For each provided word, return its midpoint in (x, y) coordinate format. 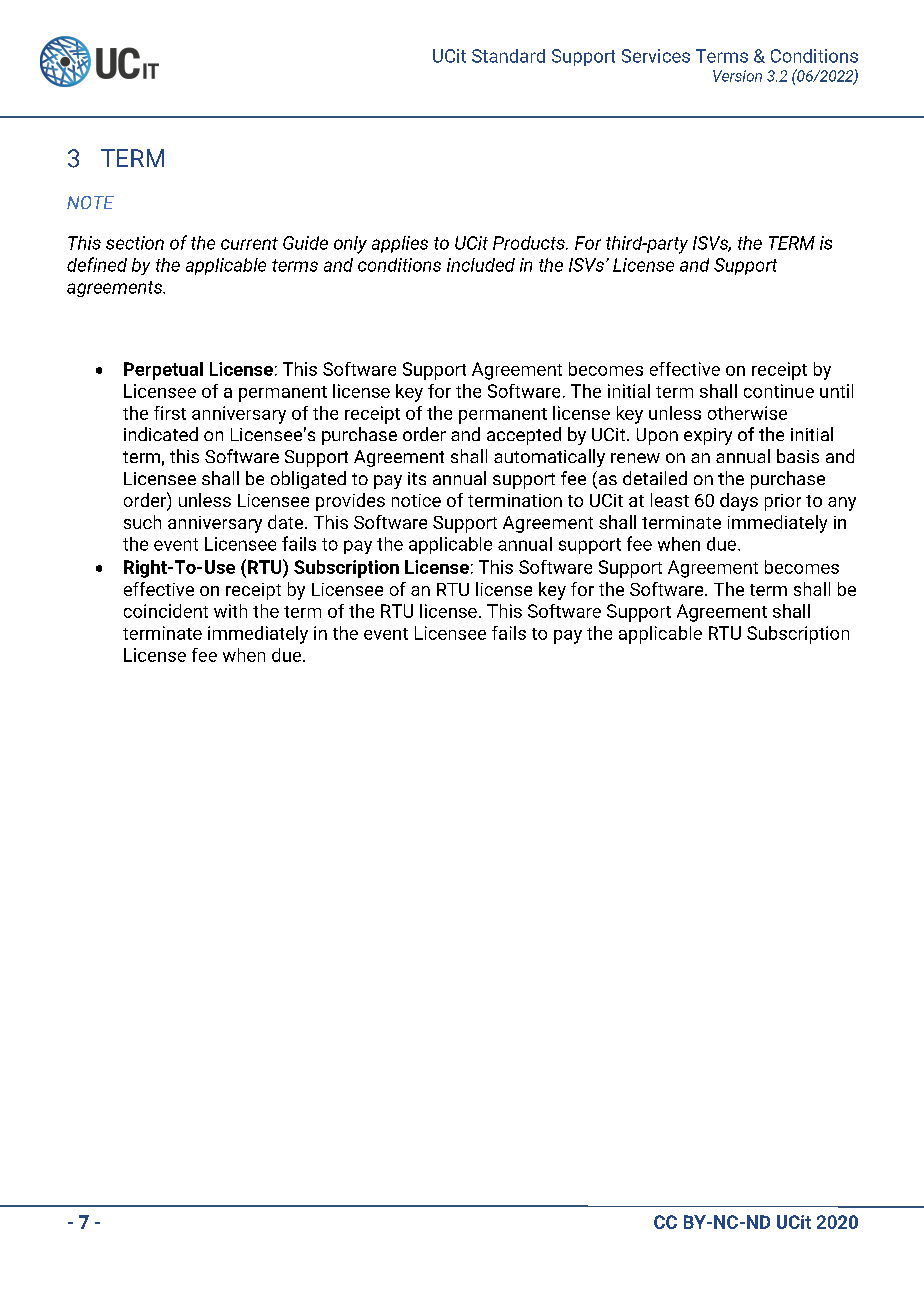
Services (656, 56)
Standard (508, 56)
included (481, 265)
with (230, 611)
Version (737, 76)
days (739, 502)
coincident (166, 611)
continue (779, 391)
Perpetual (163, 371)
